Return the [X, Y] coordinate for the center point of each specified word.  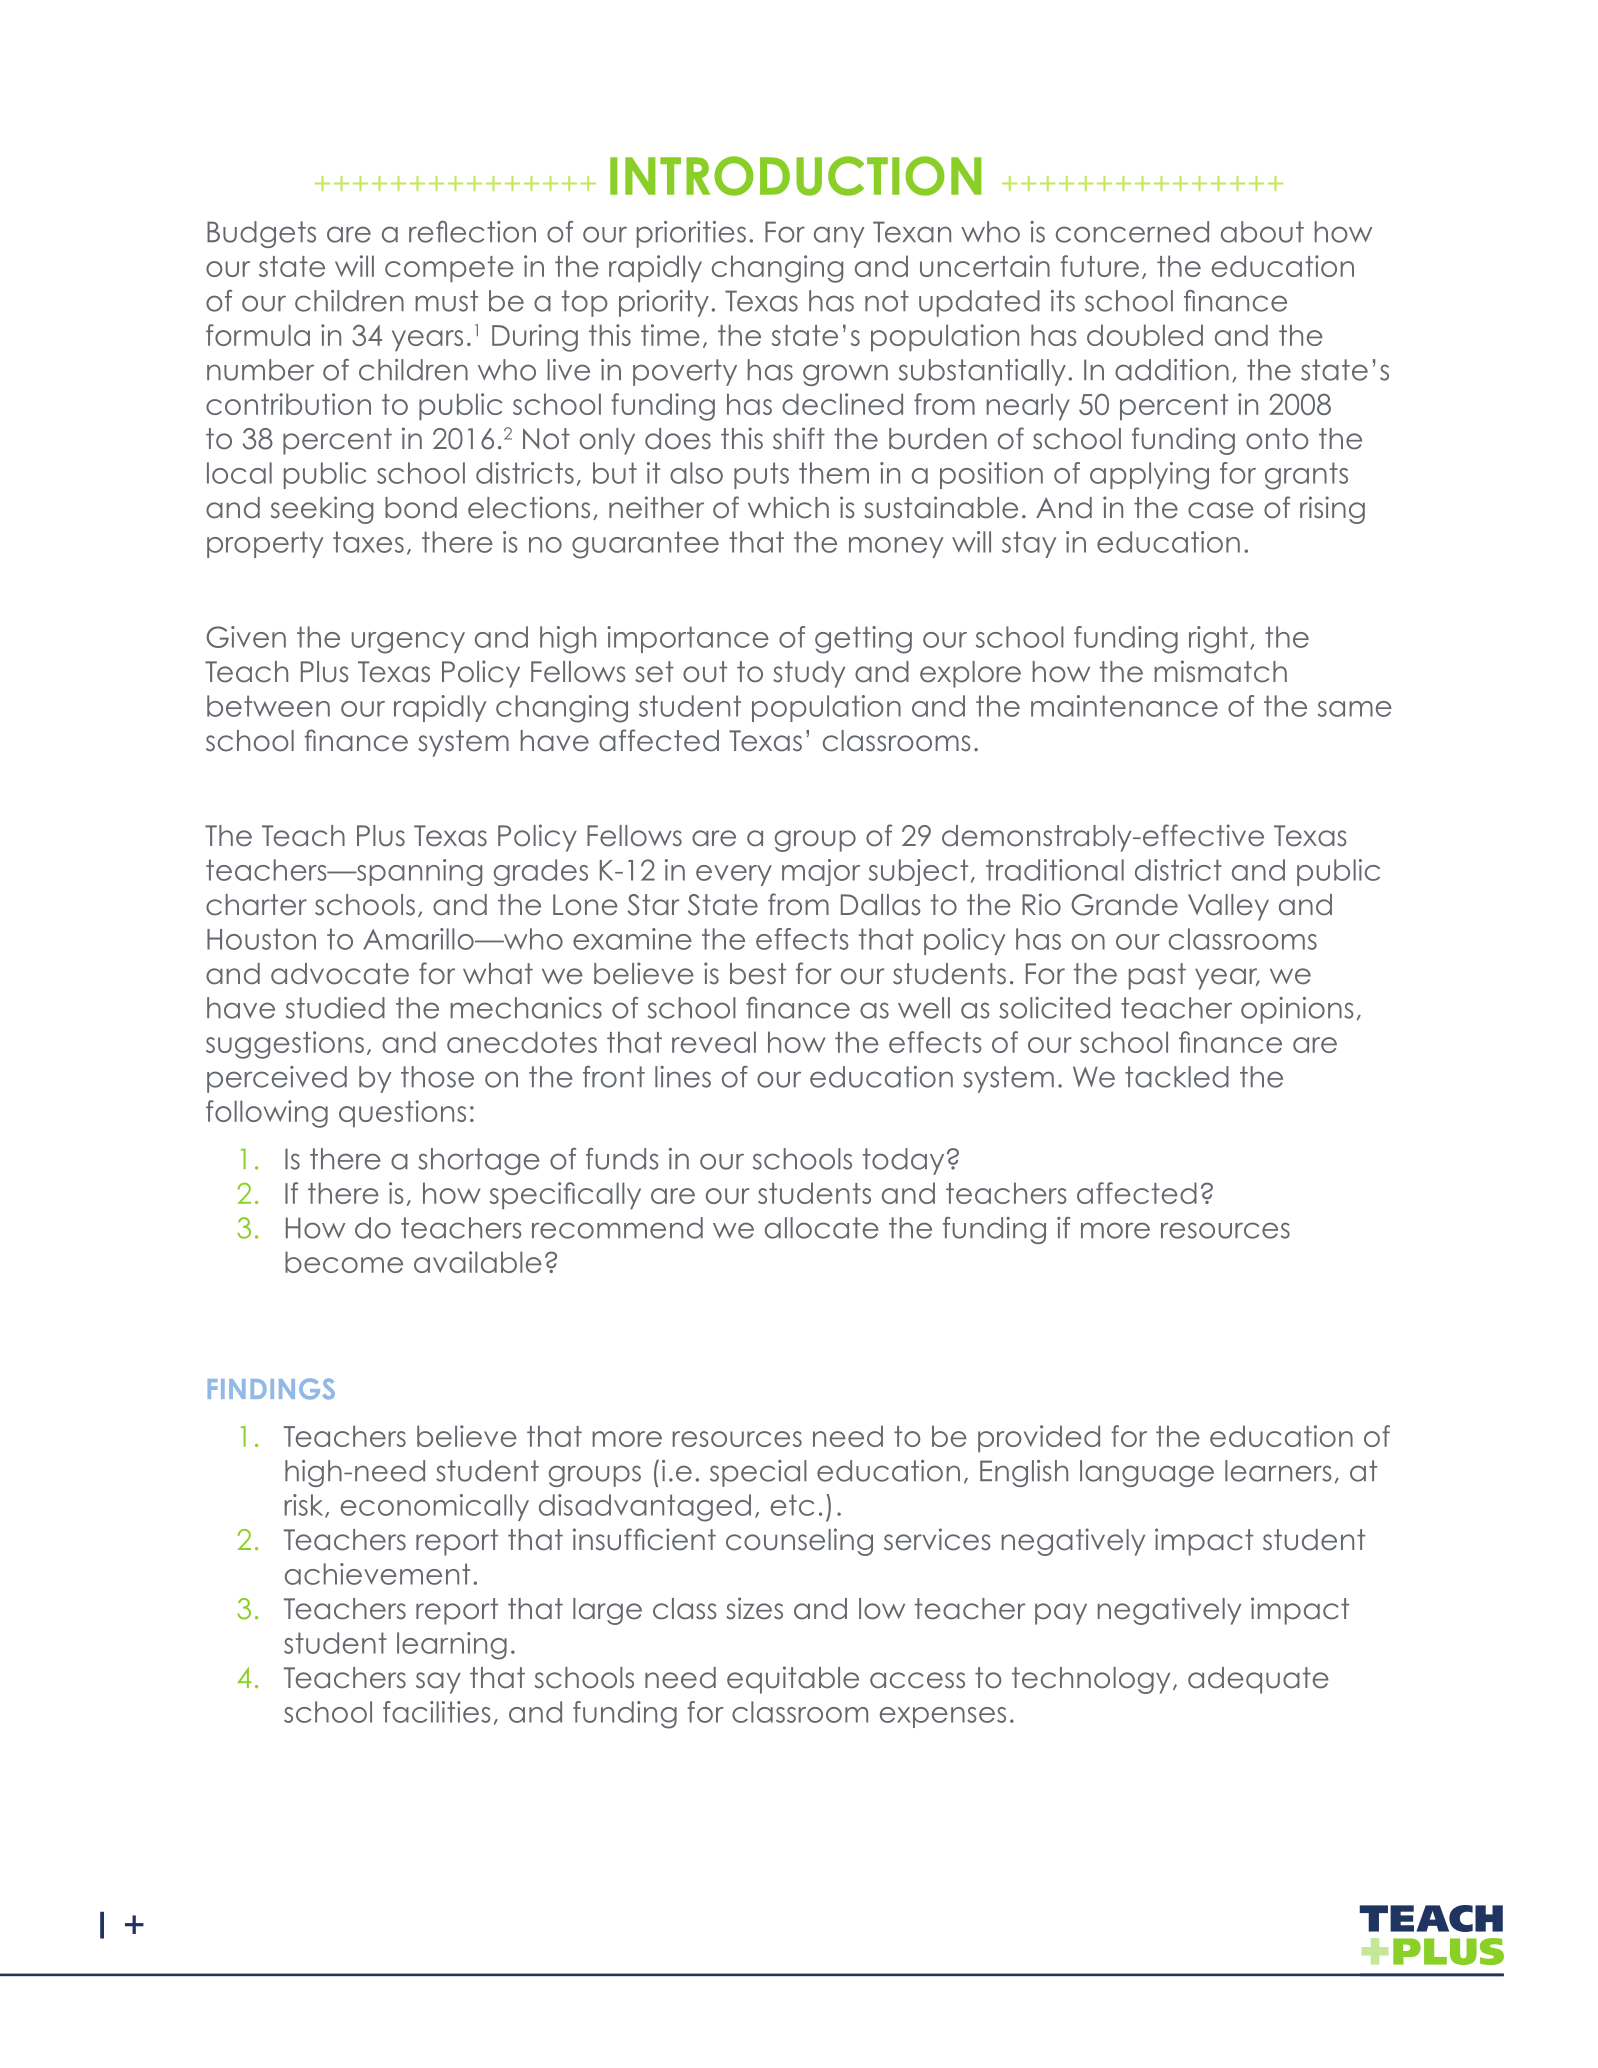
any [839, 237]
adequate [1258, 1680]
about [1262, 232]
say [438, 1683]
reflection [472, 232]
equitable [793, 1680]
